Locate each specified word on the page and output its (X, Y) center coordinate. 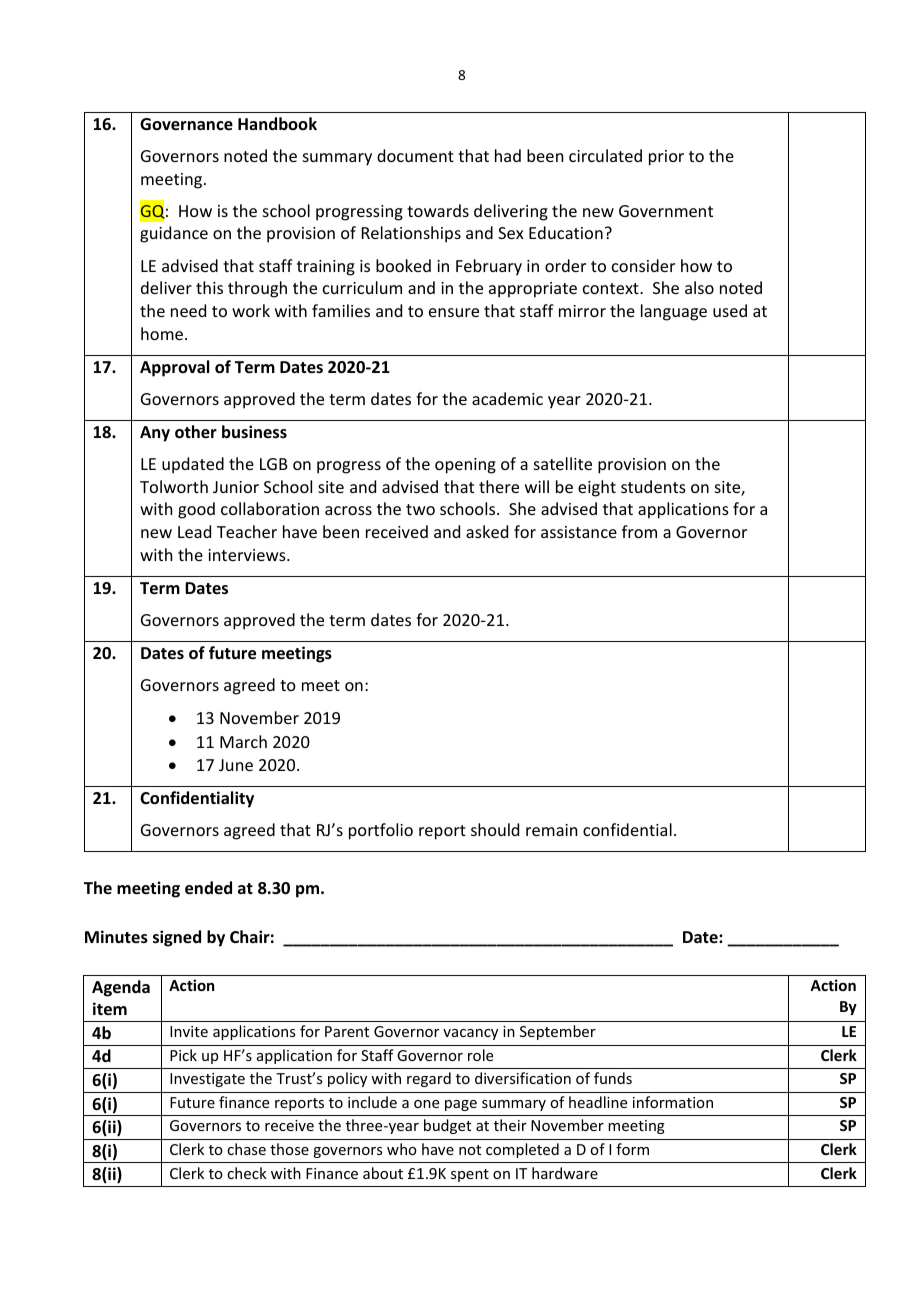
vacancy (470, 1034)
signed (177, 938)
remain (551, 830)
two (420, 509)
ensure (454, 312)
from (639, 531)
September (558, 1032)
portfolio (381, 831)
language (674, 312)
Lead (194, 531)
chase (246, 1149)
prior (666, 158)
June (236, 765)
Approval (174, 368)
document (415, 155)
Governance (186, 124)
